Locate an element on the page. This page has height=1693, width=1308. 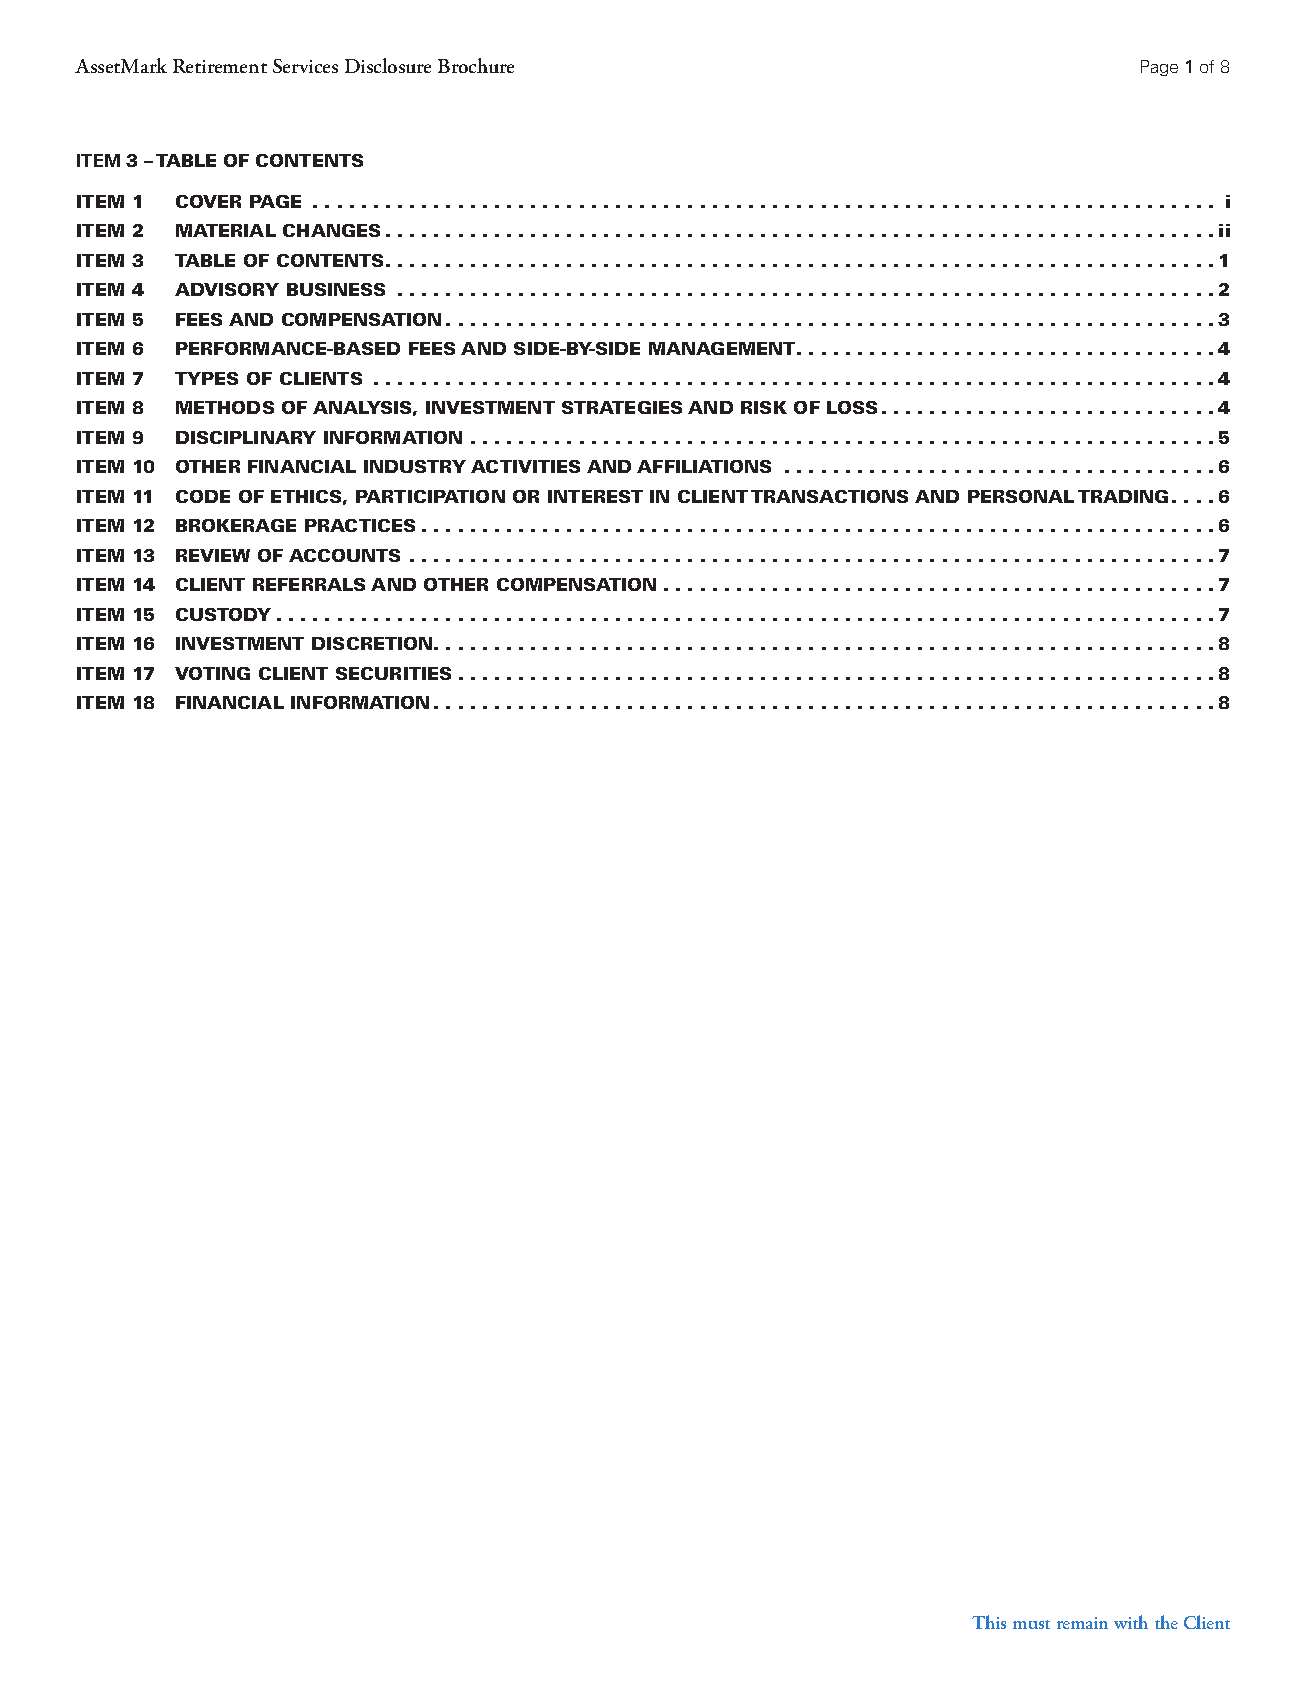
VOTING is located at coordinates (212, 673).
